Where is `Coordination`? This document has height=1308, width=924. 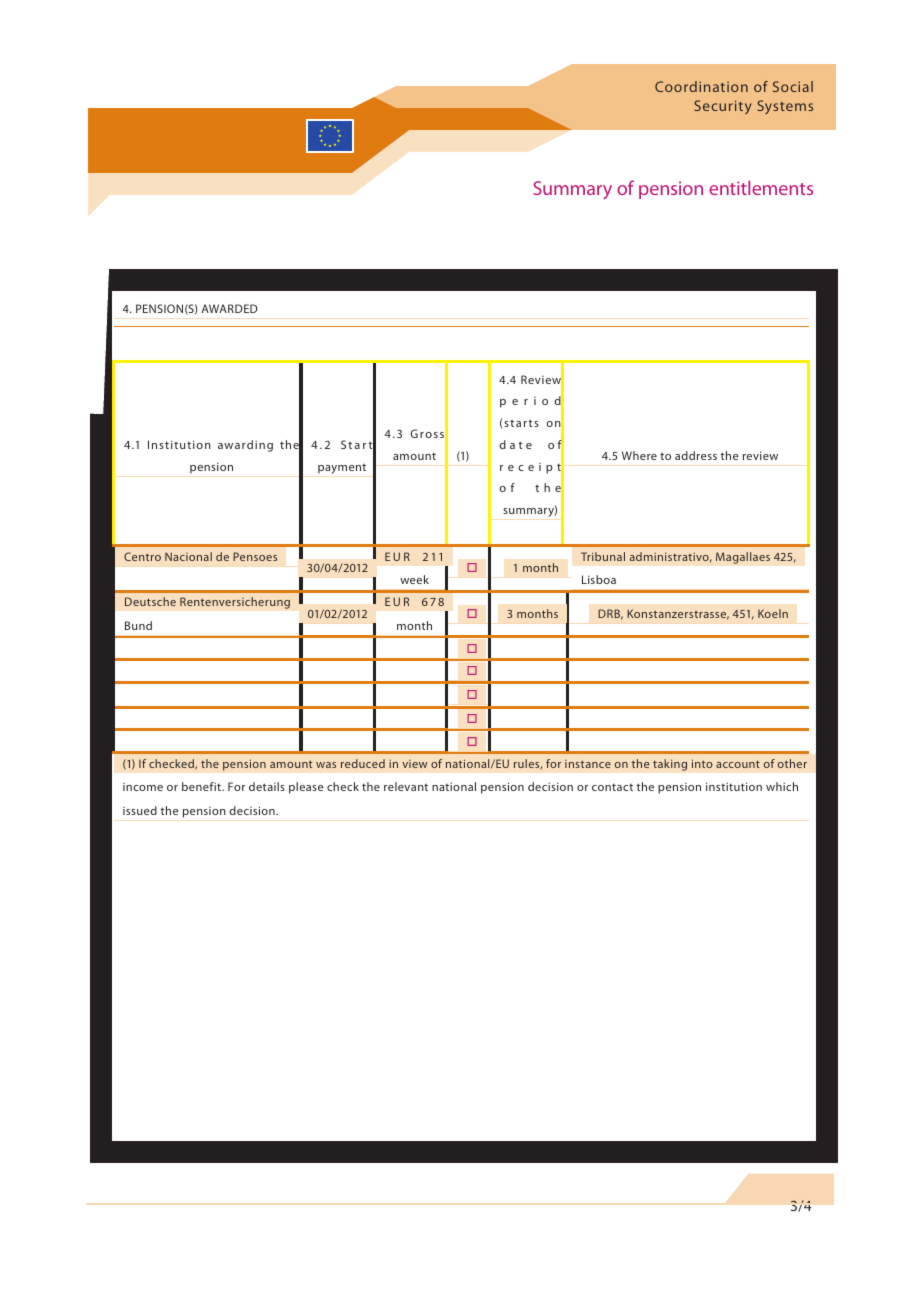 Coordination is located at coordinates (701, 86).
